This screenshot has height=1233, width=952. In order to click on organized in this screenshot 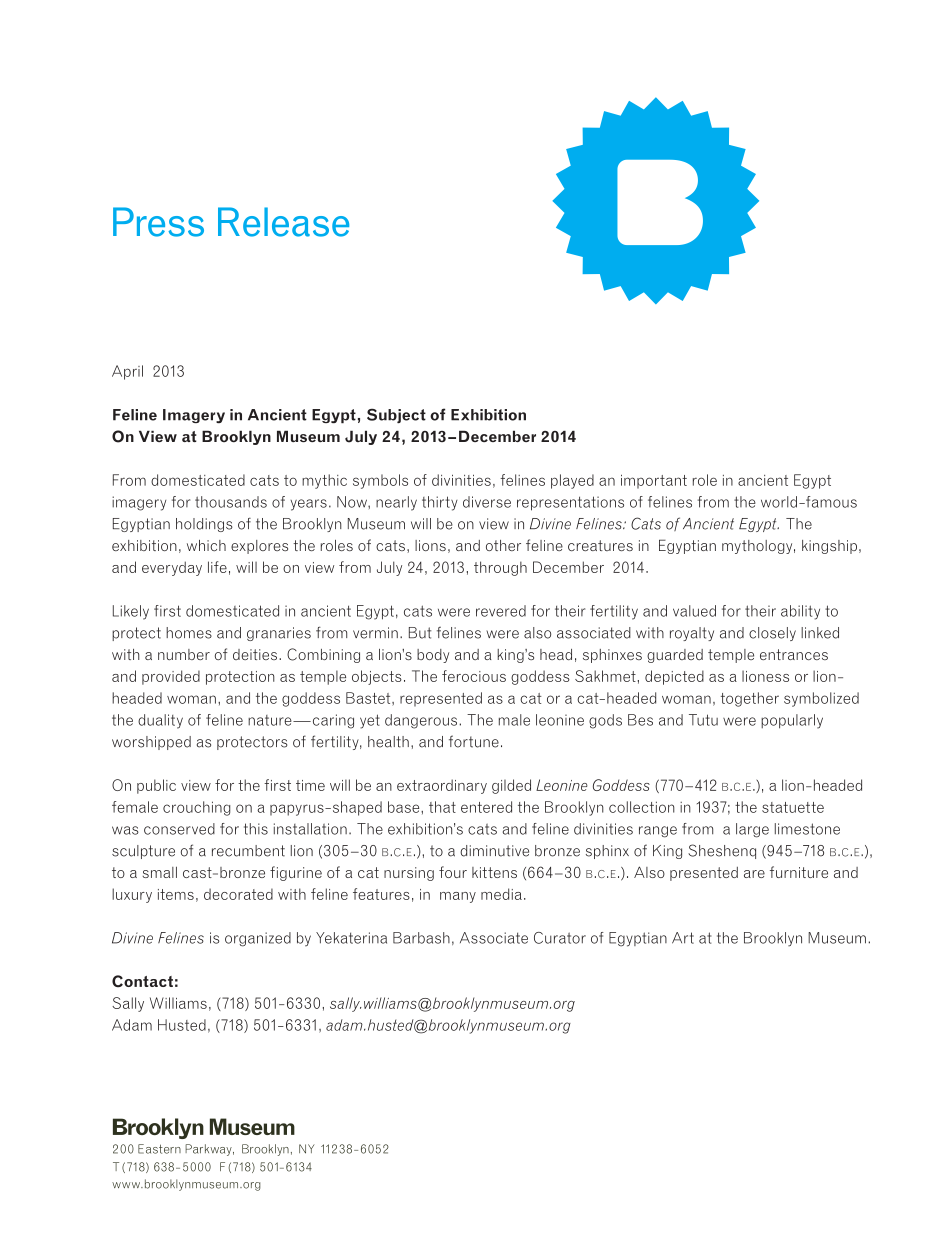, I will do `click(258, 939)`.
